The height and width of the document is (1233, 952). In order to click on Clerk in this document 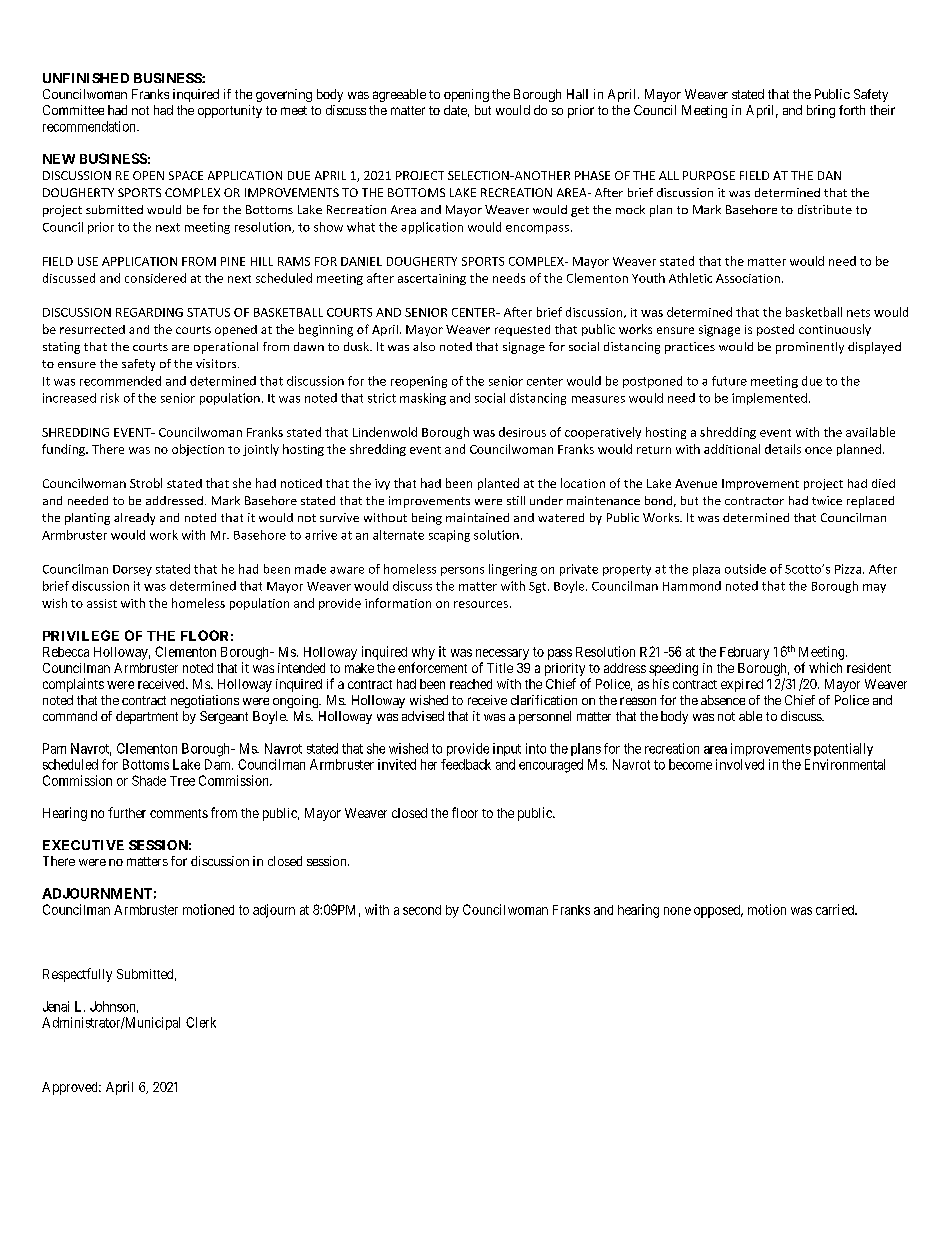, I will do `click(201, 1022)`.
